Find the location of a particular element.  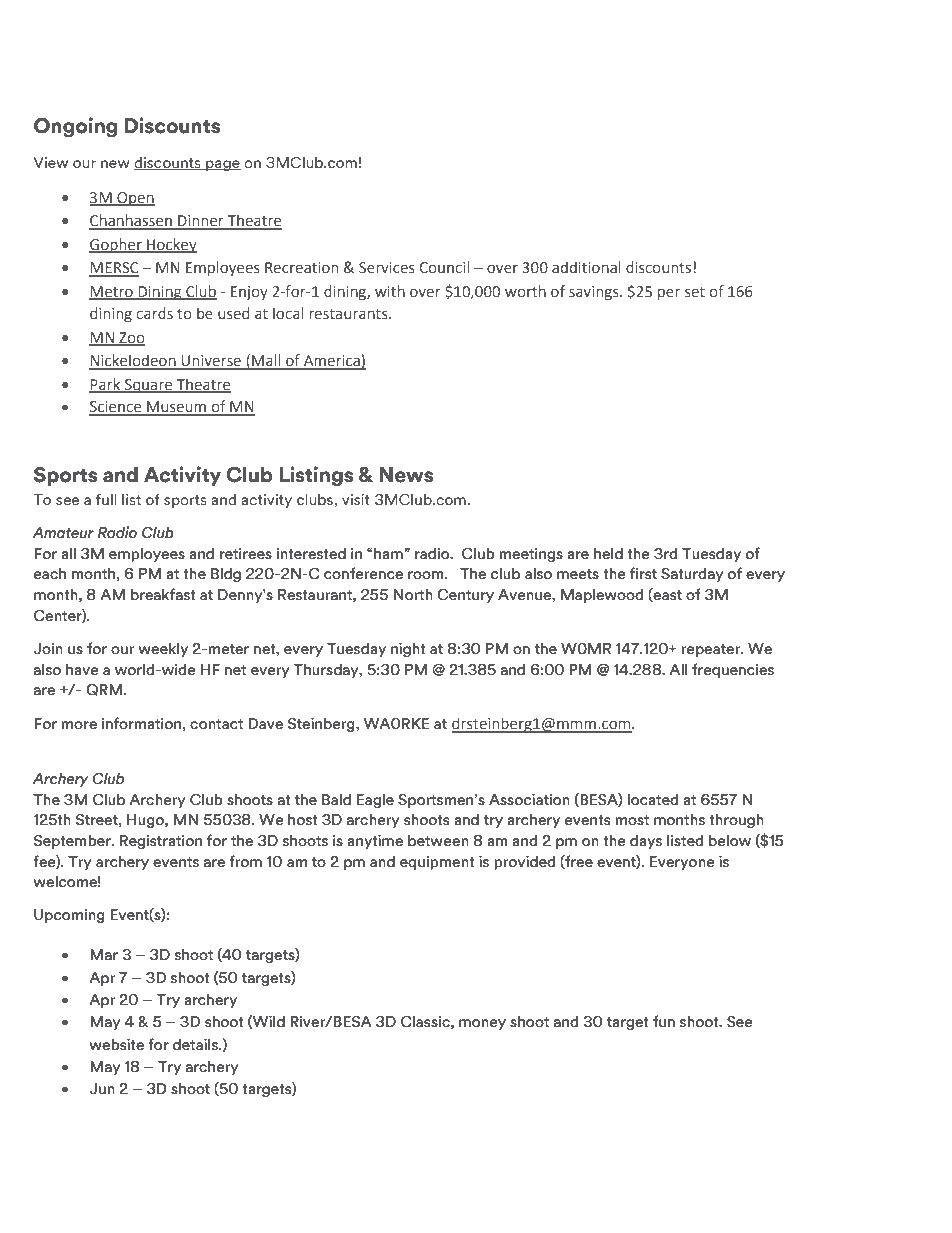

America is located at coordinates (331, 362).
